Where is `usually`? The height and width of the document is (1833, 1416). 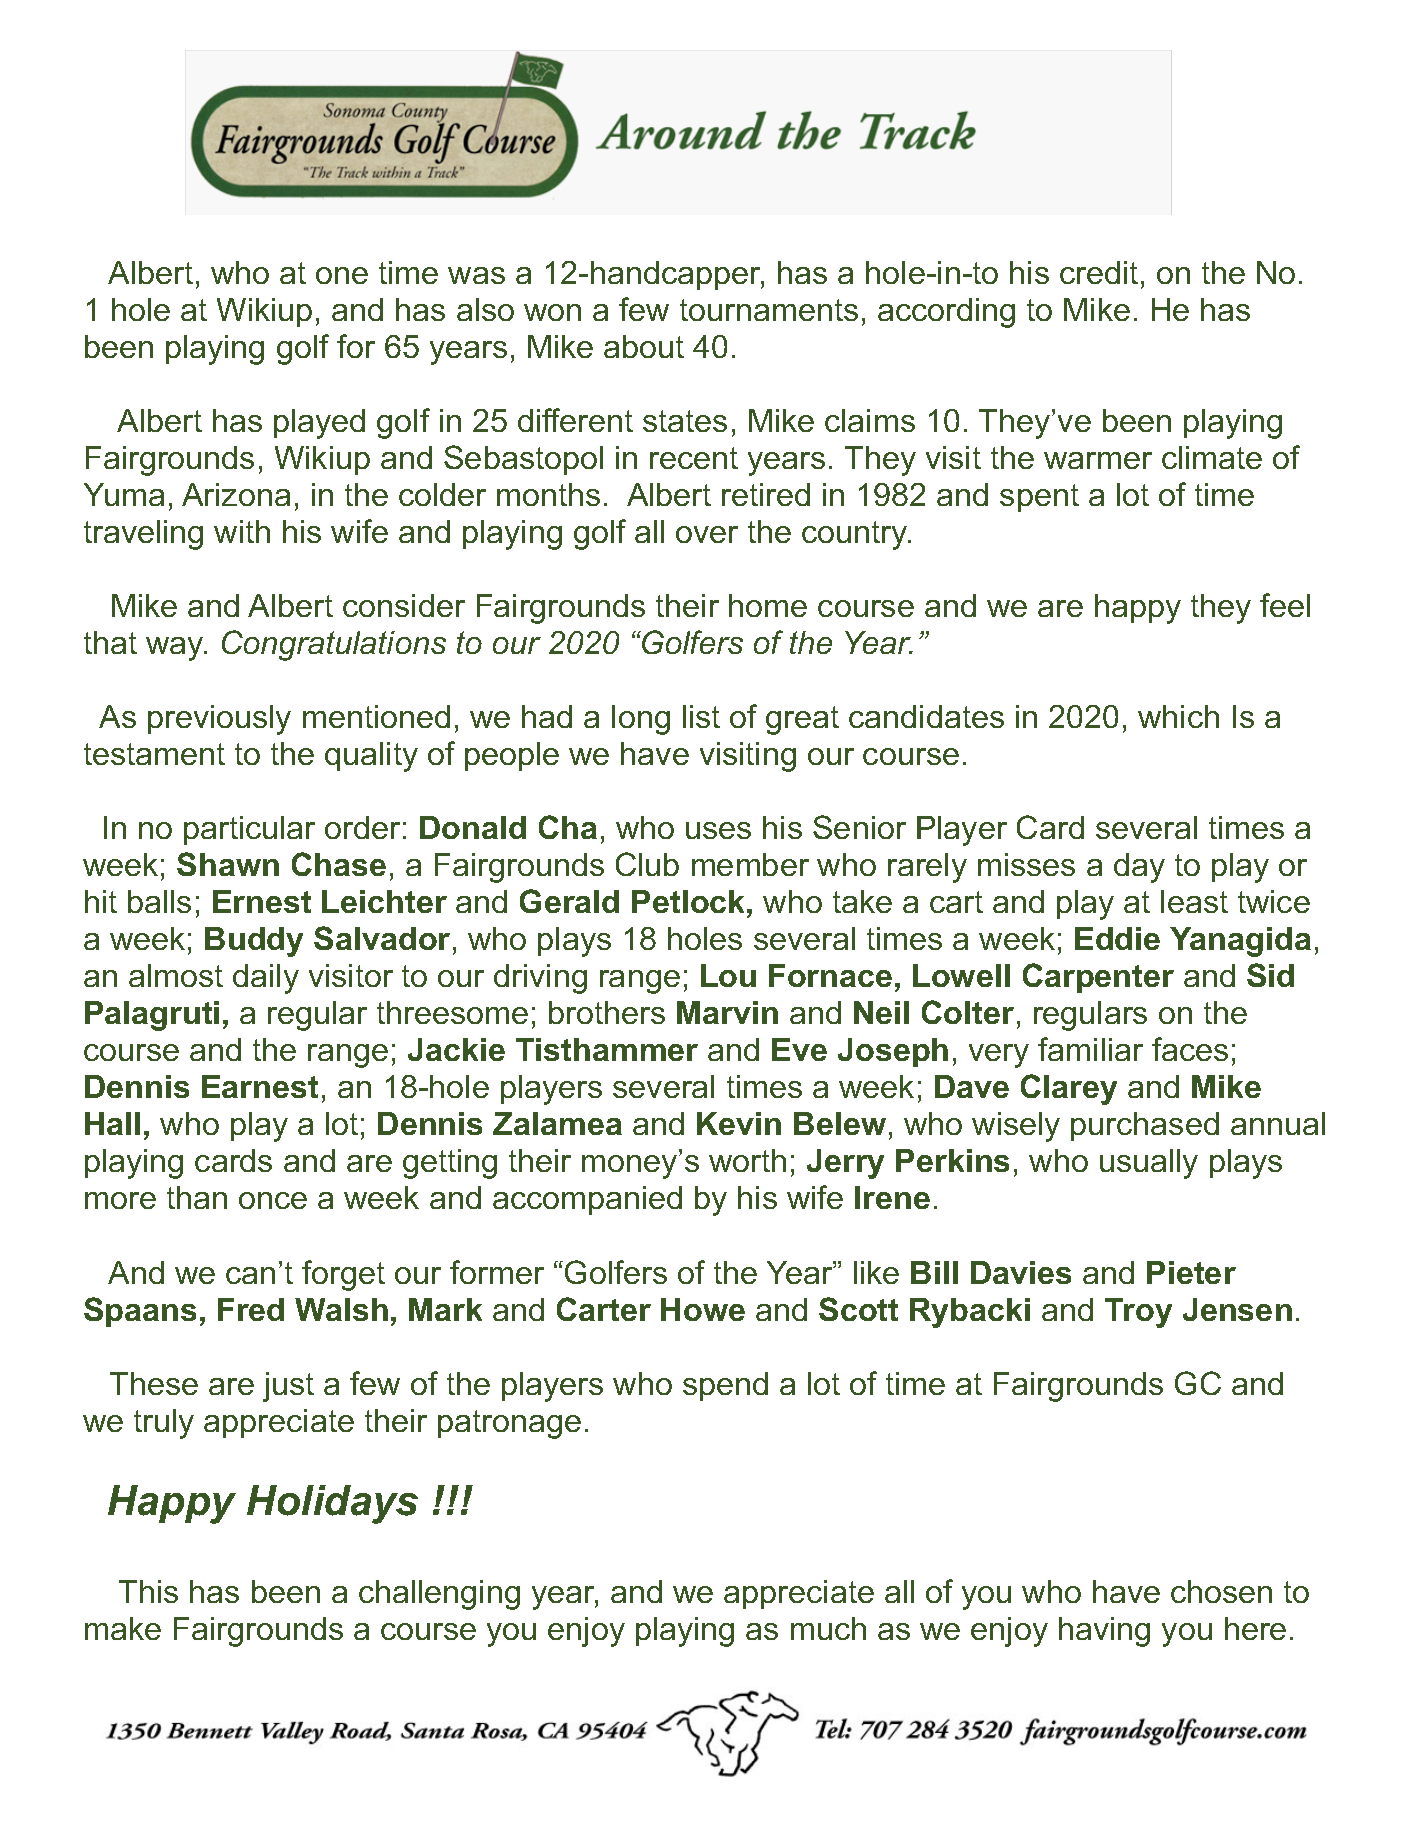
usually is located at coordinates (1149, 1164).
